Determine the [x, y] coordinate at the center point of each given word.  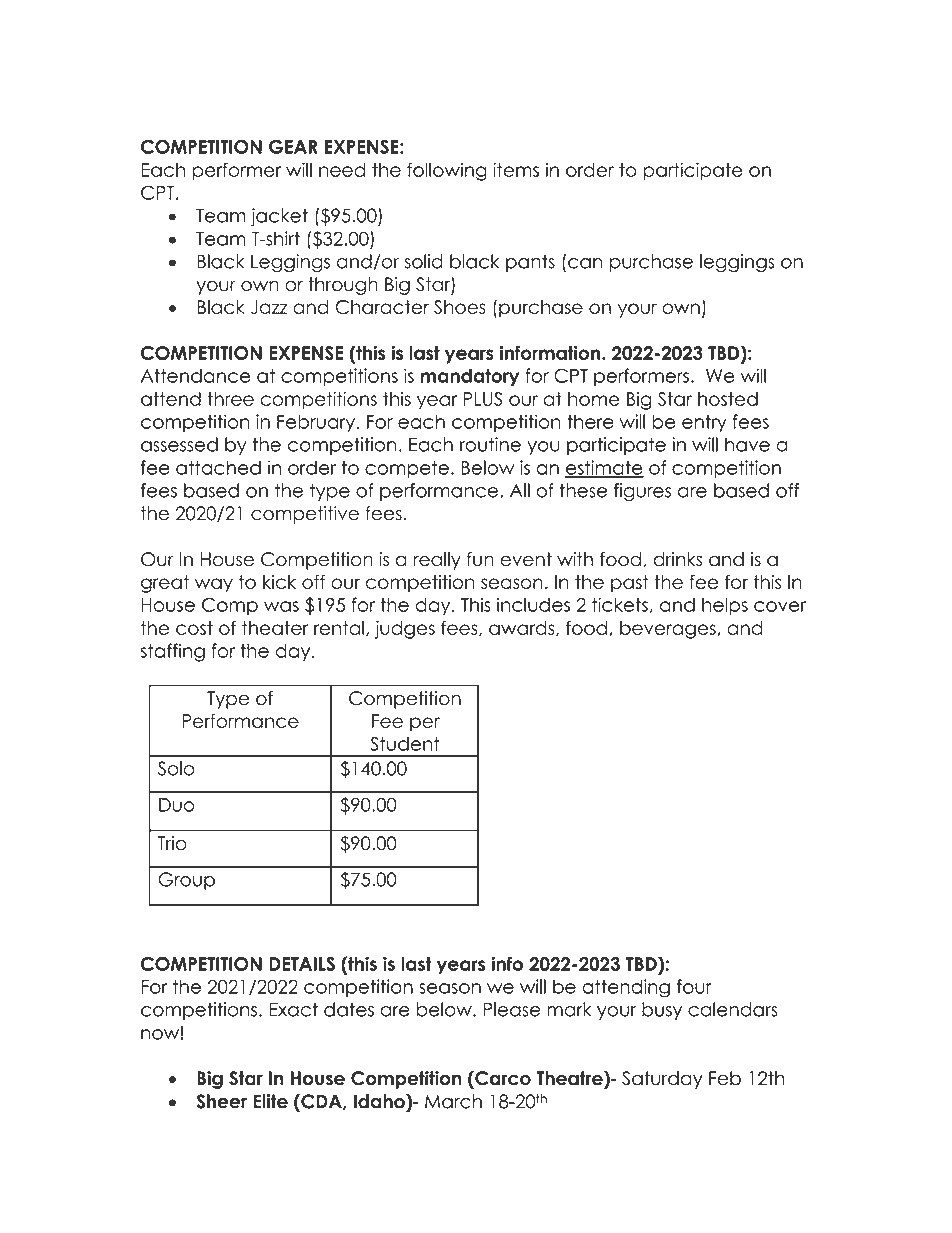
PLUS [482, 399]
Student [405, 743]
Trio [172, 843]
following [447, 171]
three [231, 399]
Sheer [221, 1101]
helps [725, 606]
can [585, 263]
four [694, 986]
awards [523, 628]
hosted [728, 399]
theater [275, 628]
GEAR [293, 146]
